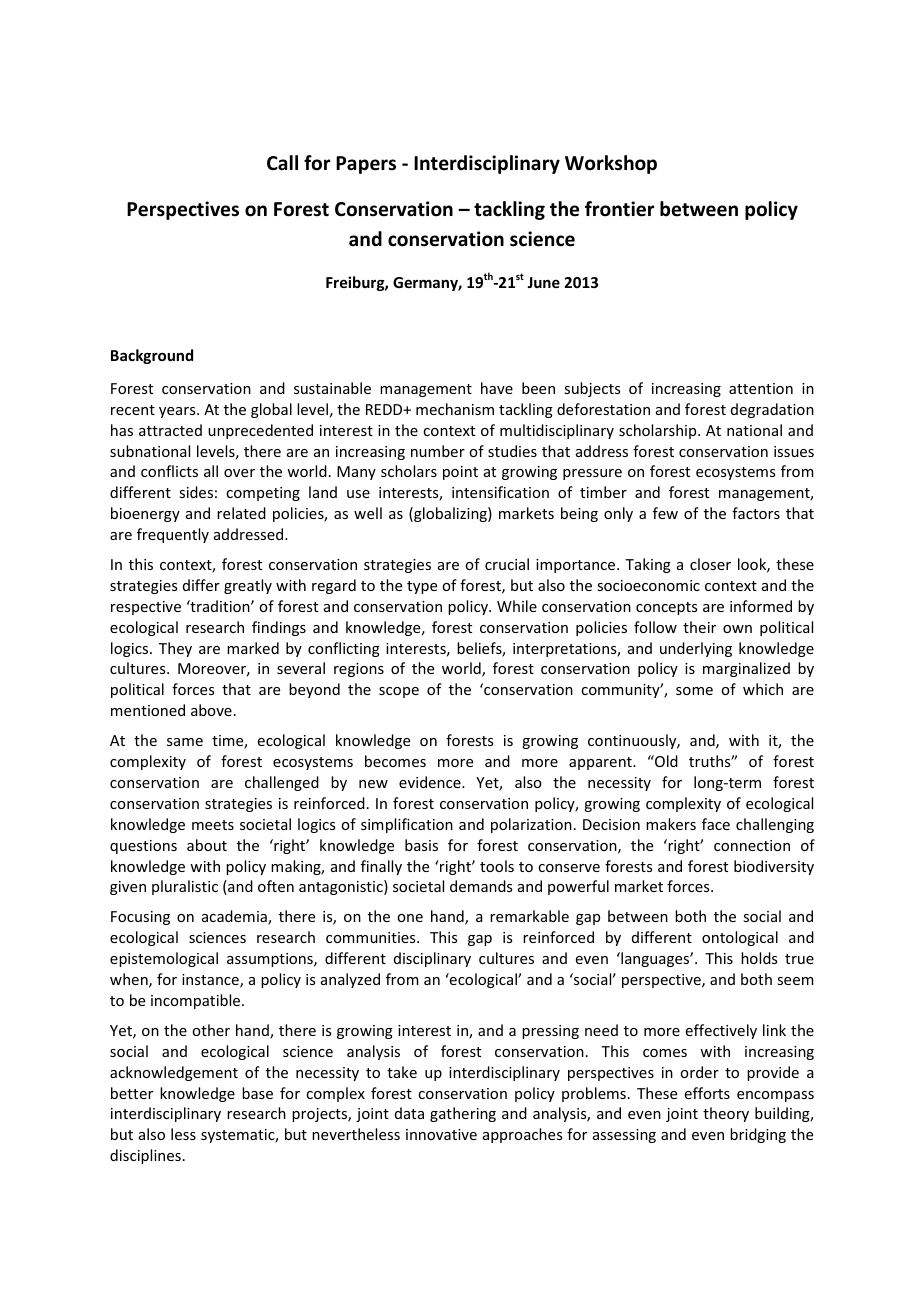 The height and width of the screenshot is (1308, 924). I want to click on Call, so click(282, 163).
